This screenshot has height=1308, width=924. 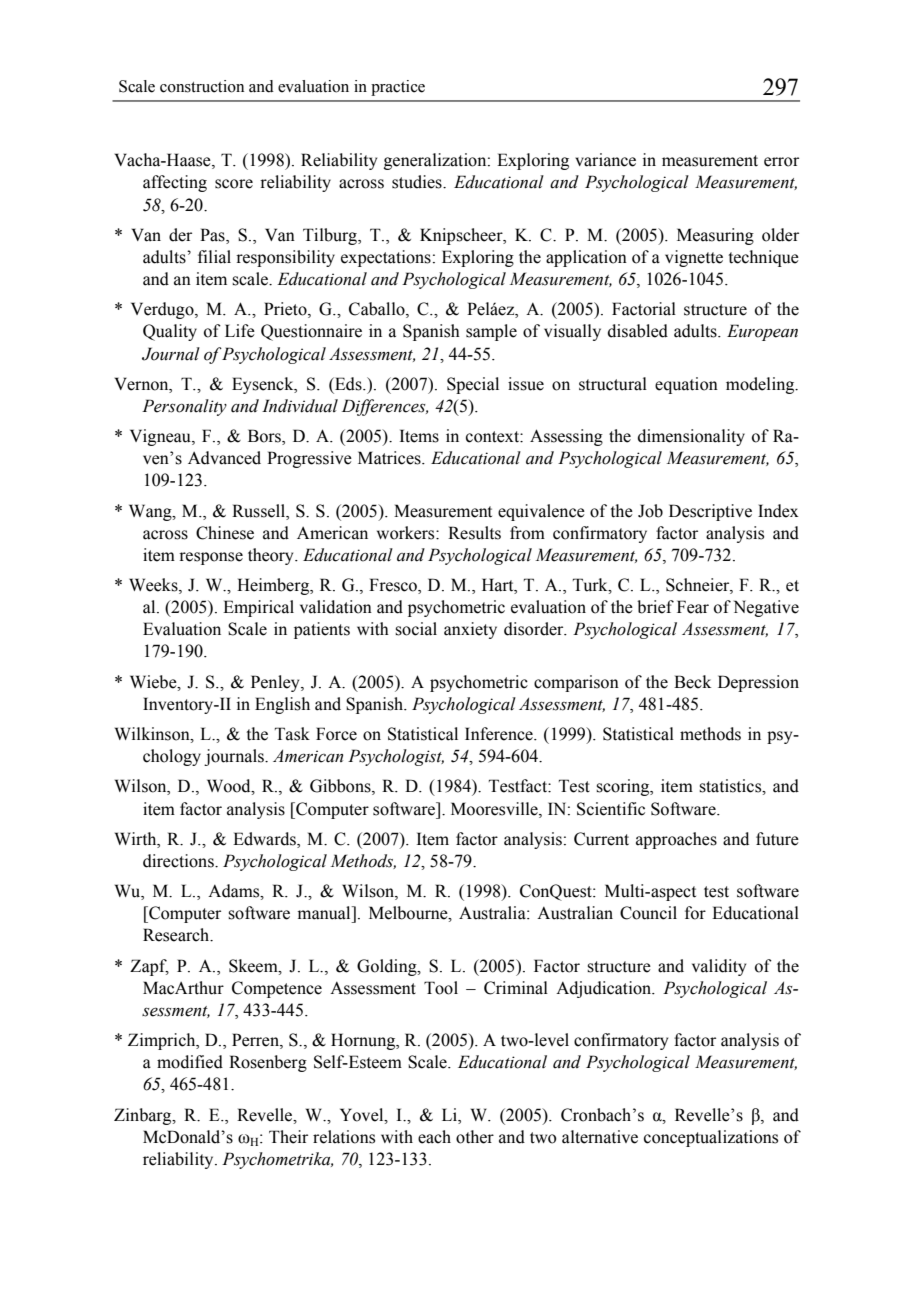 What do you see at coordinates (475, 1137) in the screenshot?
I see `other` at bounding box center [475, 1137].
